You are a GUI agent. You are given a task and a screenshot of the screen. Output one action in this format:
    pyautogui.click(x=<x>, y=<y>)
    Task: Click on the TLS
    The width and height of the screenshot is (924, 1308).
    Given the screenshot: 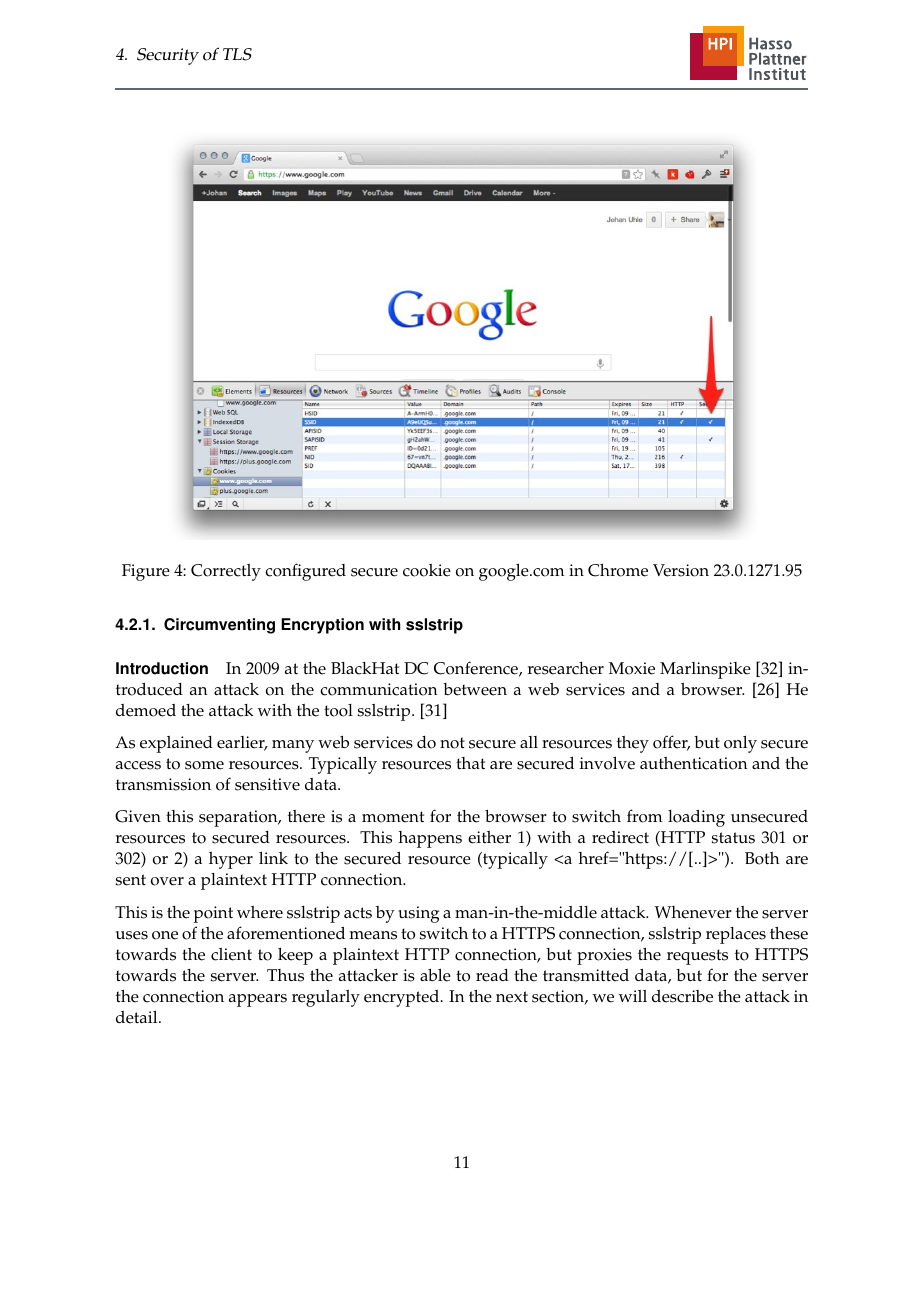 What is the action you would take?
    pyautogui.click(x=237, y=54)
